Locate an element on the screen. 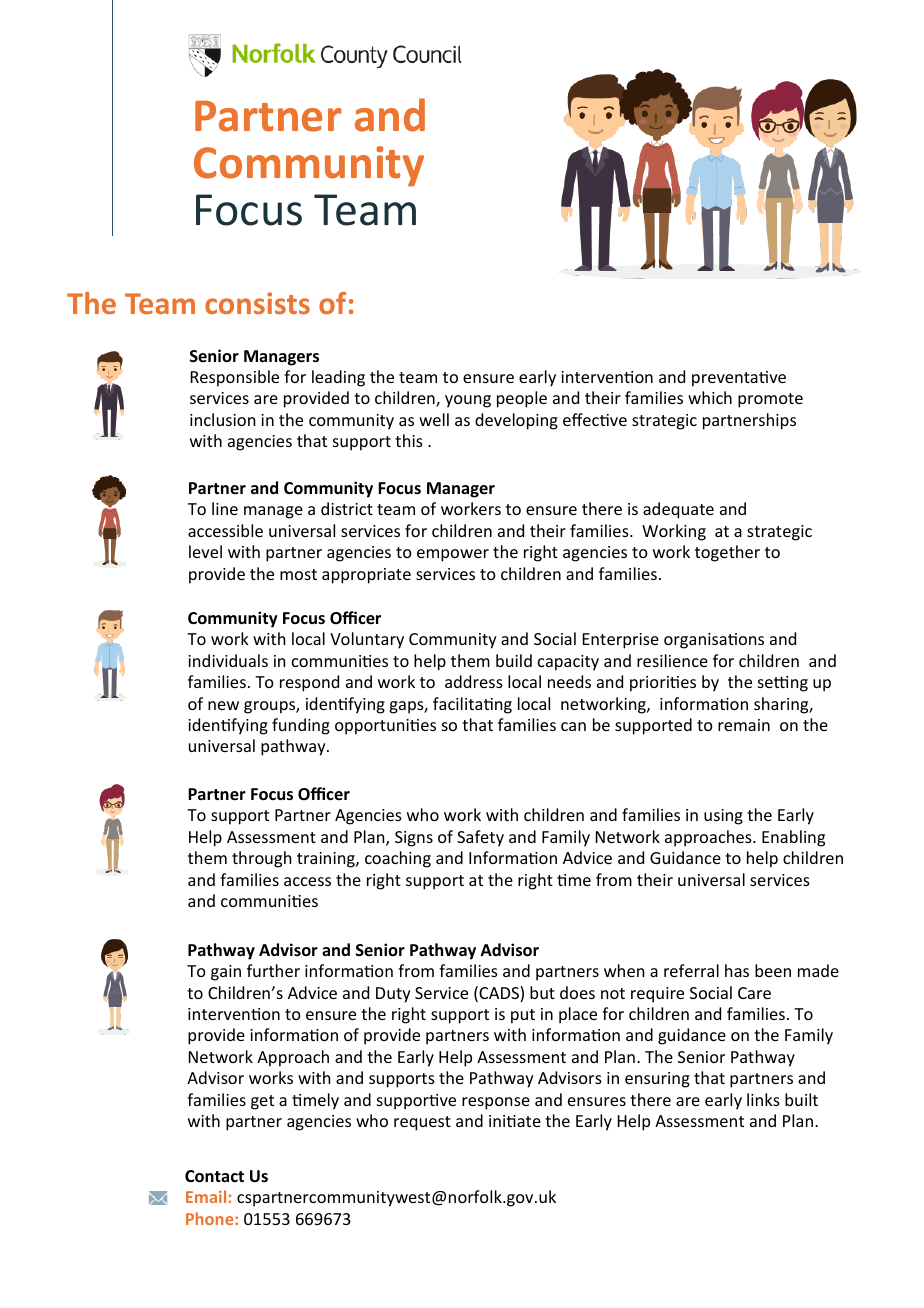  consists is located at coordinates (257, 303).
